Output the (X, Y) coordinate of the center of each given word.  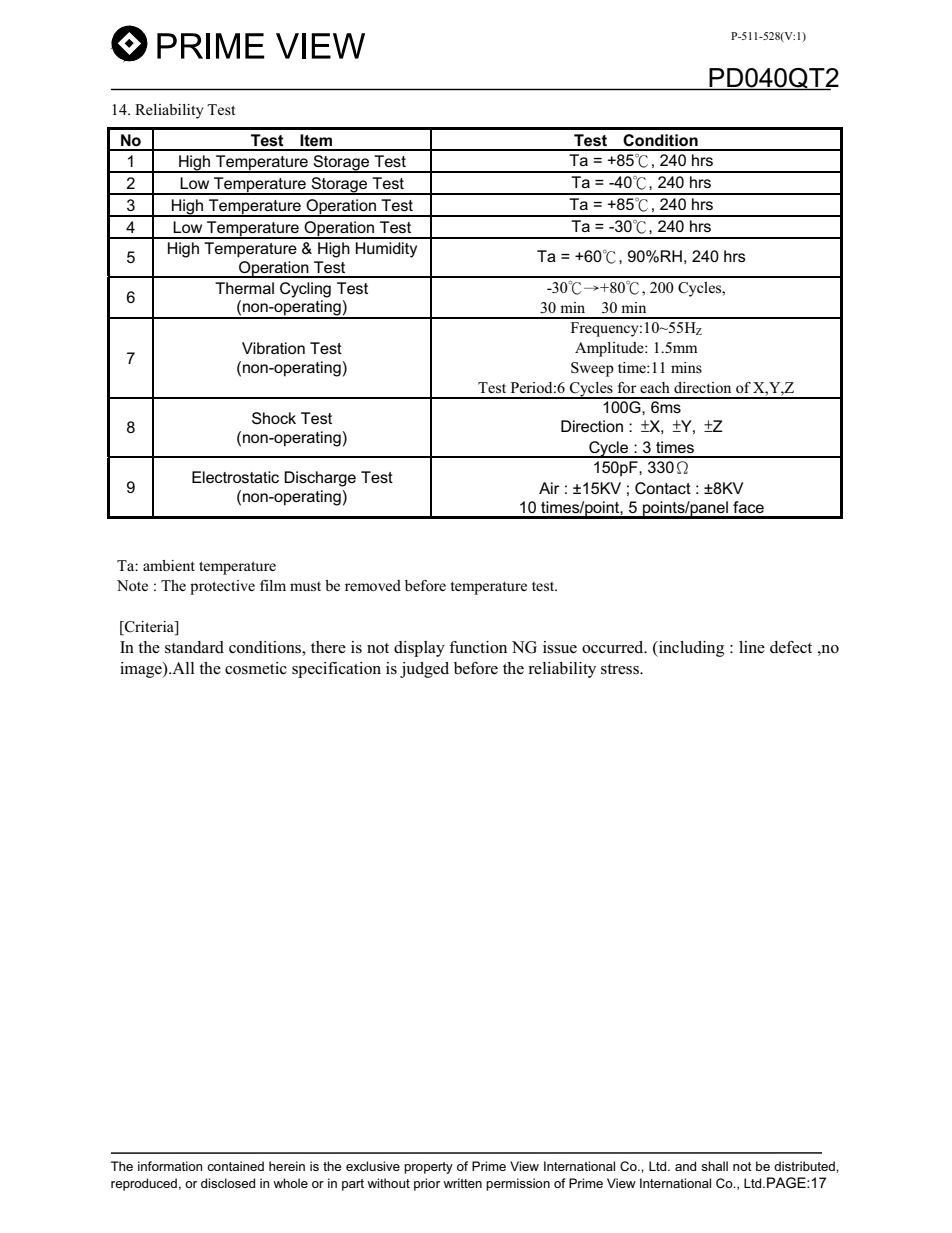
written (462, 1183)
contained (235, 1166)
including (690, 649)
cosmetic (256, 668)
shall (714, 1166)
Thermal (244, 288)
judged (424, 670)
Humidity (386, 250)
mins (686, 367)
